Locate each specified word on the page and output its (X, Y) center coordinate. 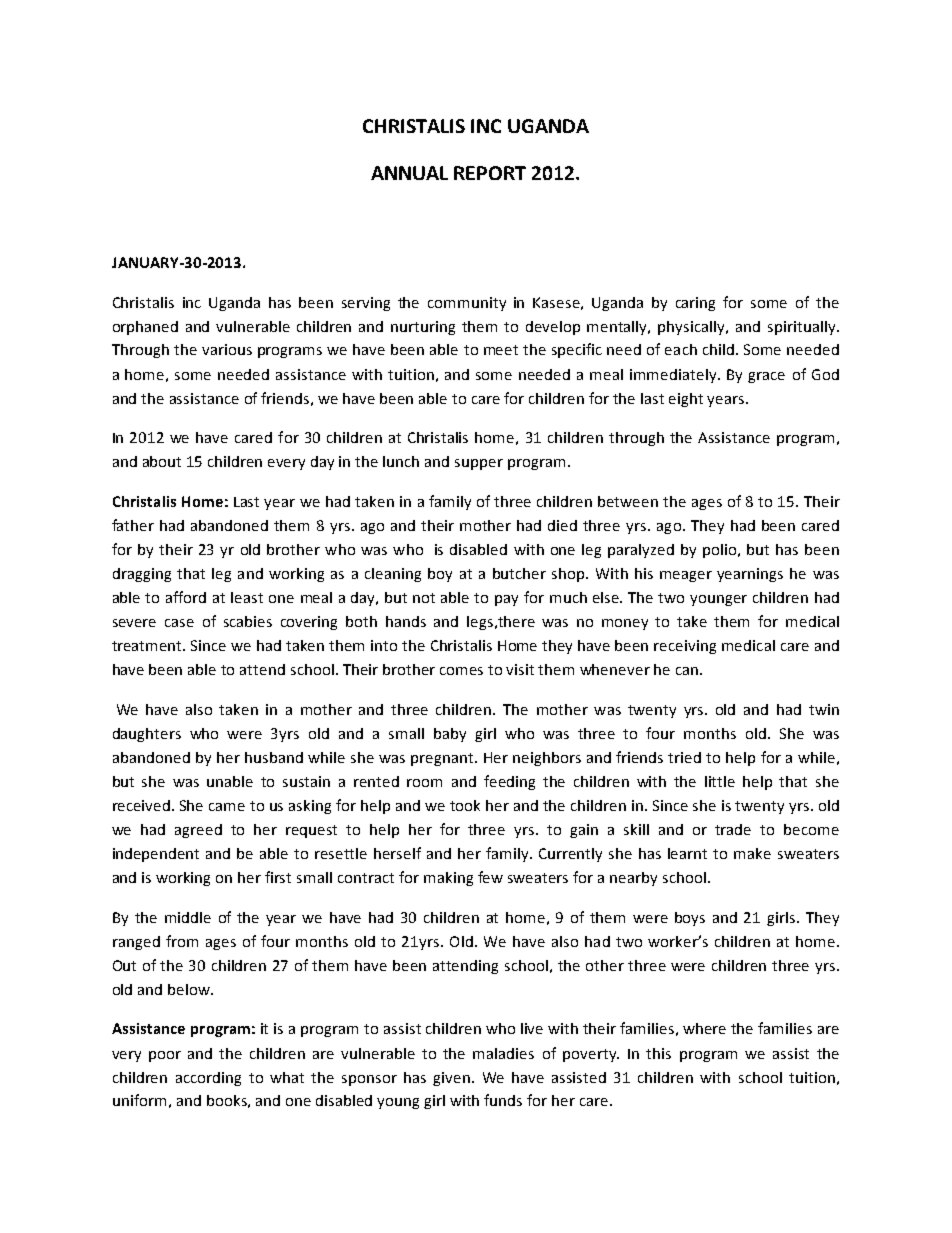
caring (695, 304)
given (451, 1079)
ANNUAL (409, 173)
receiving (685, 647)
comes (461, 671)
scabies (248, 621)
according (208, 1079)
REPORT (490, 173)
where (704, 1028)
